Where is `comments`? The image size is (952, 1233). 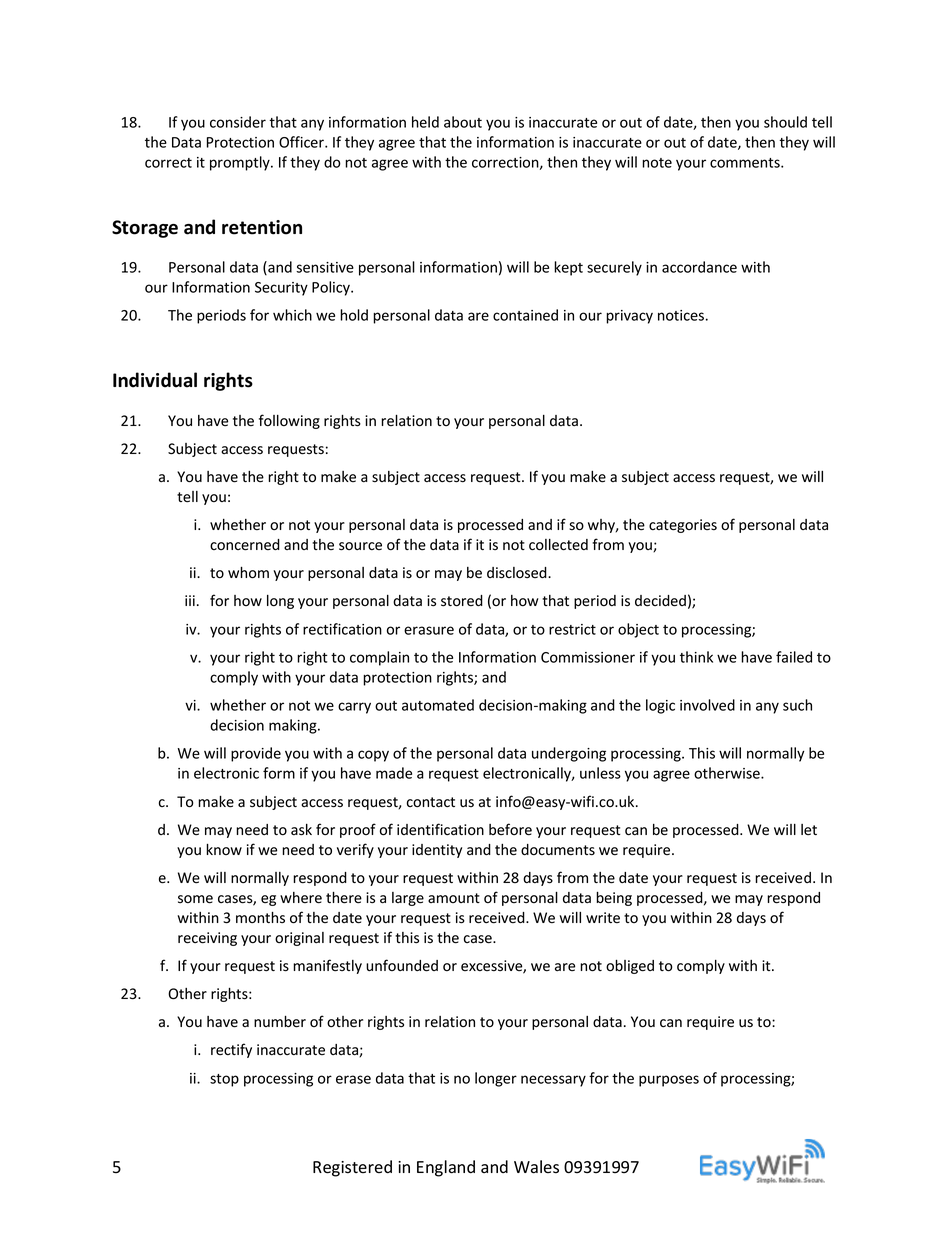 comments is located at coordinates (746, 163).
